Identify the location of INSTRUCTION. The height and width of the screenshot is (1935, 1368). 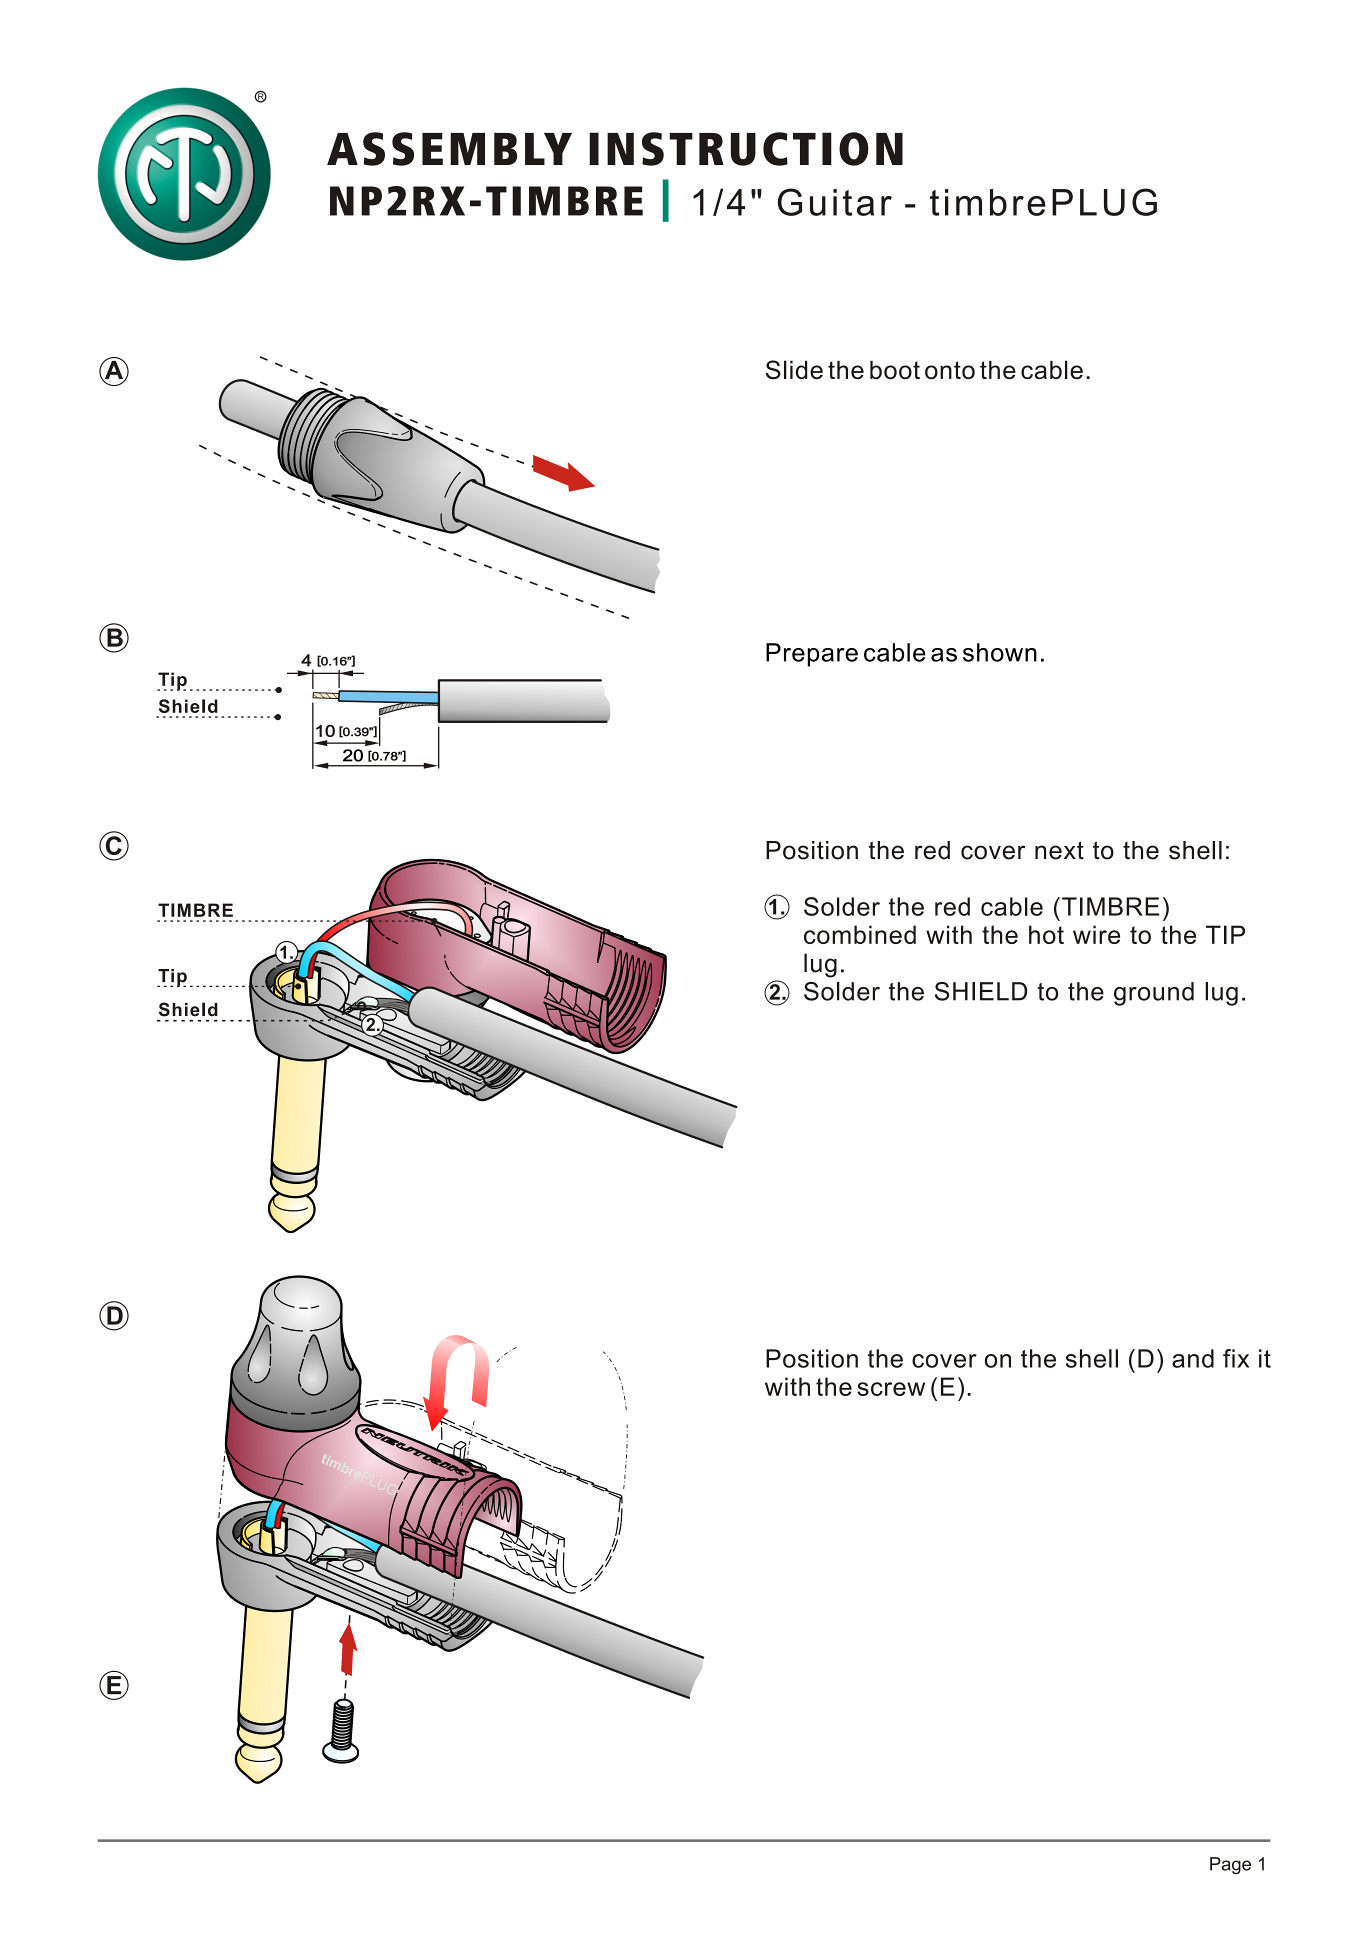
(746, 149).
